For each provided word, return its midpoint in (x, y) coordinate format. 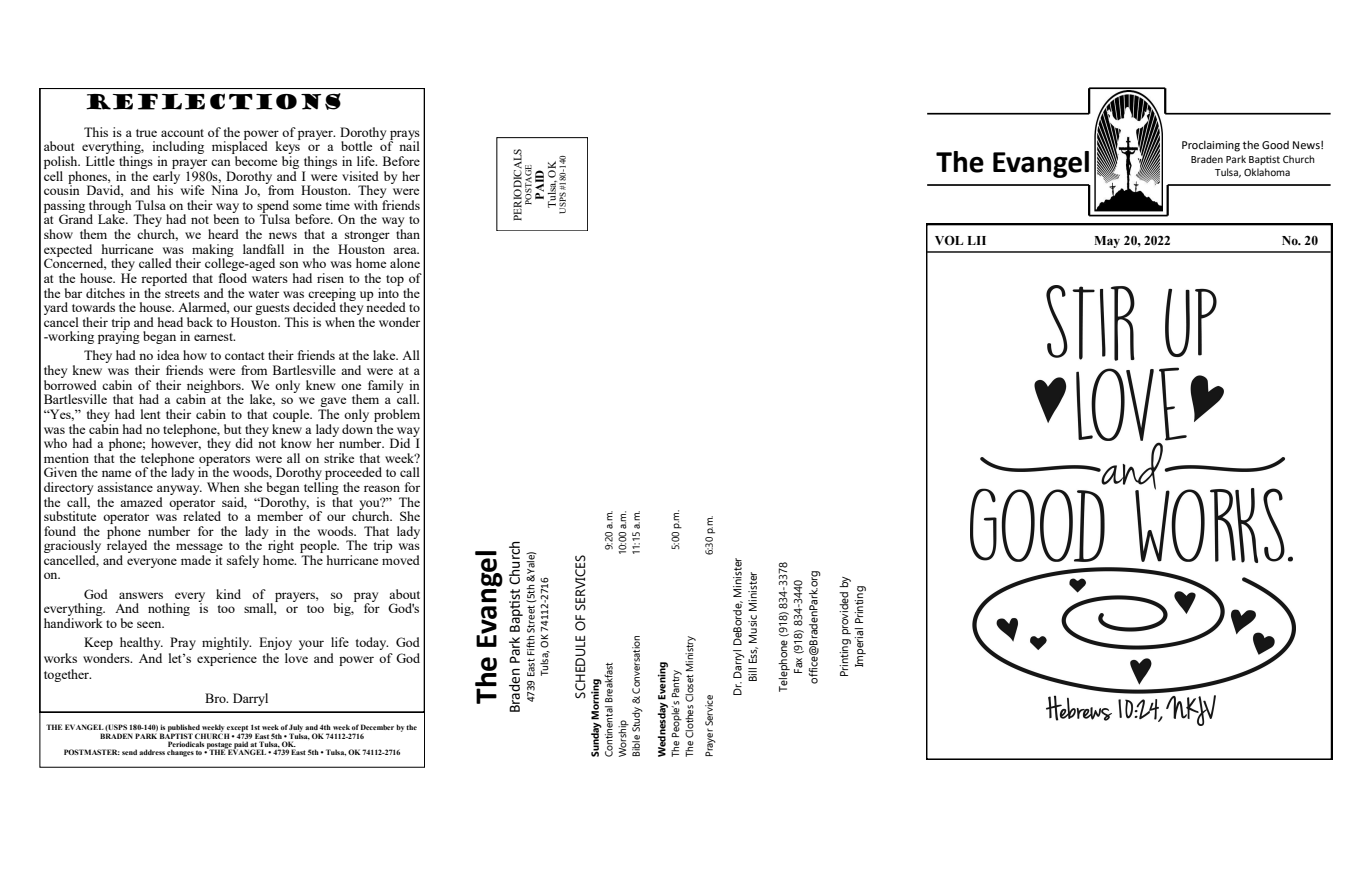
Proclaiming (1211, 146)
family (385, 386)
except (237, 729)
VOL (949, 240)
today (372, 643)
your (311, 645)
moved (401, 560)
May (1107, 242)
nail (409, 145)
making (213, 251)
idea (168, 355)
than (408, 234)
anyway (179, 490)
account (182, 133)
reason (382, 488)
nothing (169, 609)
